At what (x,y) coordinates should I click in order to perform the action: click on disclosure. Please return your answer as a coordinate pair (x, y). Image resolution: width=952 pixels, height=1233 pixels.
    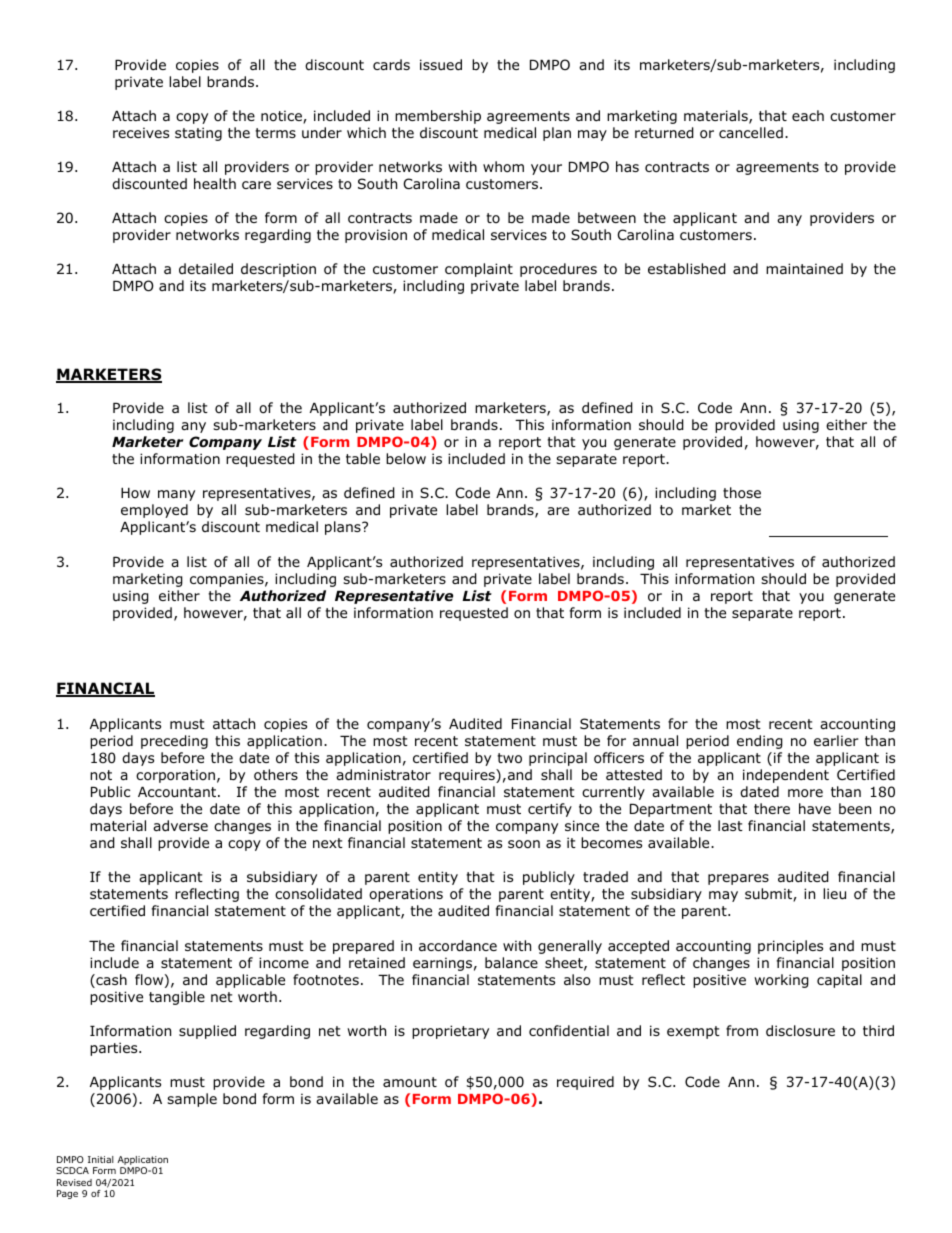
    Looking at the image, I should click on (800, 1031).
